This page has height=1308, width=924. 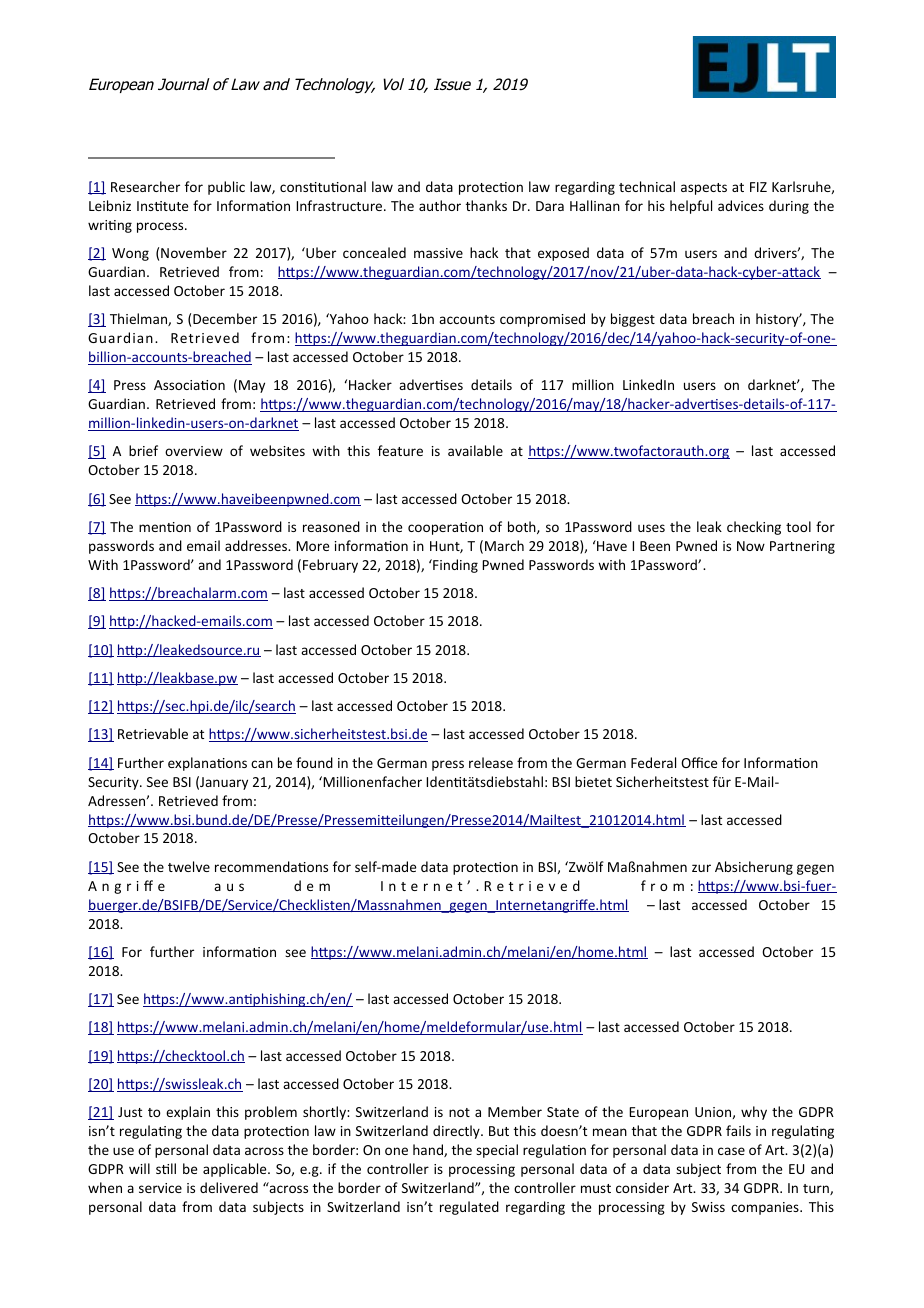 What do you see at coordinates (731, 1151) in the page?
I see `case` at bounding box center [731, 1151].
